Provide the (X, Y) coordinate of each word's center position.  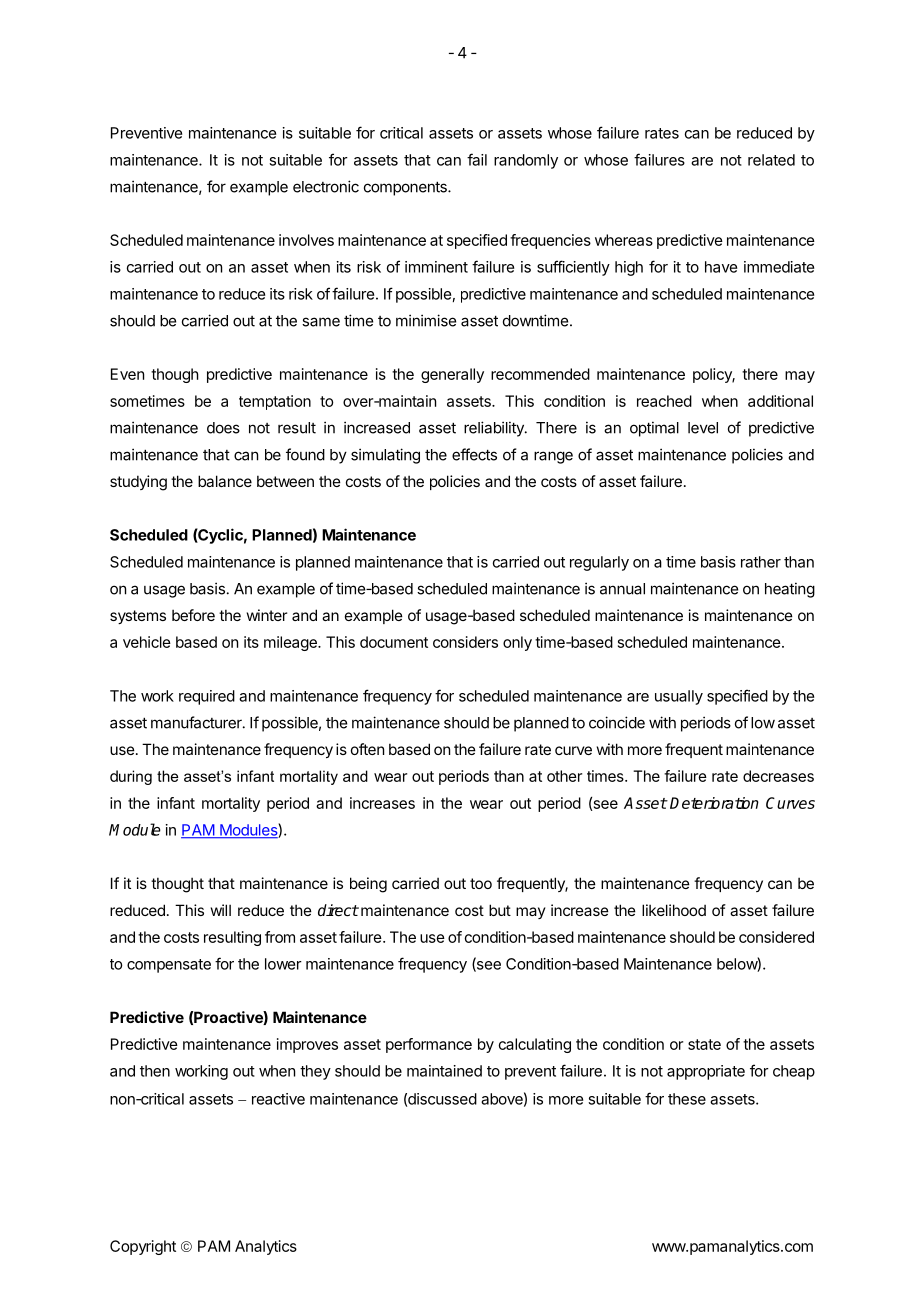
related (771, 160)
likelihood (674, 910)
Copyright (143, 1247)
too (481, 883)
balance (225, 481)
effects (474, 454)
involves (306, 240)
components (406, 188)
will (221, 910)
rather (761, 562)
